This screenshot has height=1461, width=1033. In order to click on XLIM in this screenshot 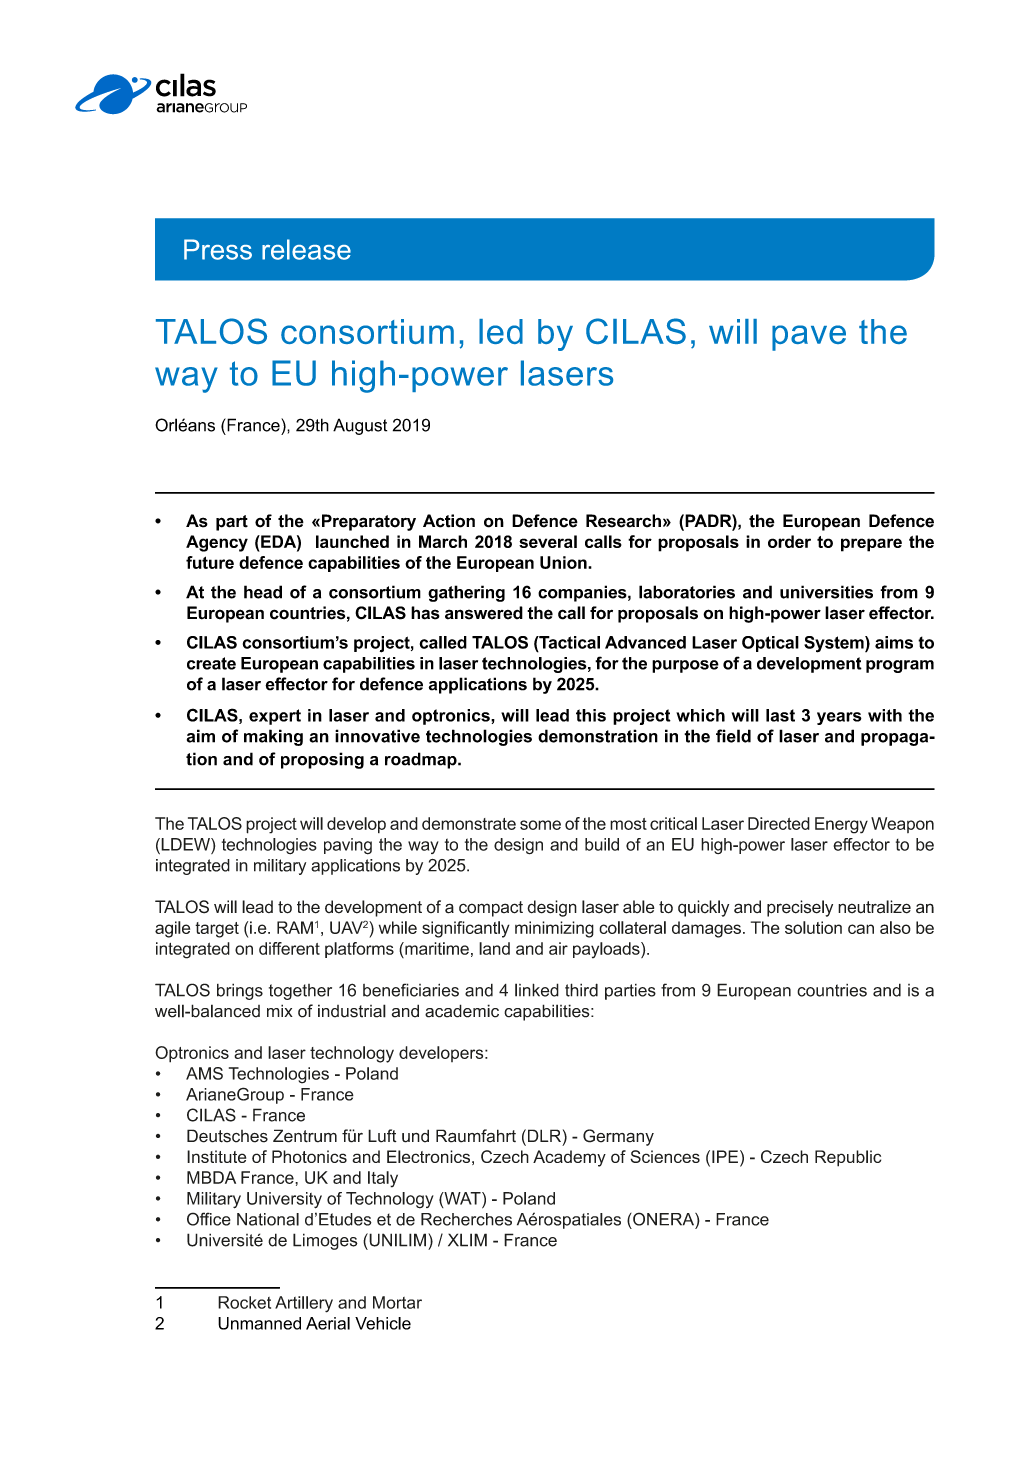, I will do `click(467, 1240)`.
